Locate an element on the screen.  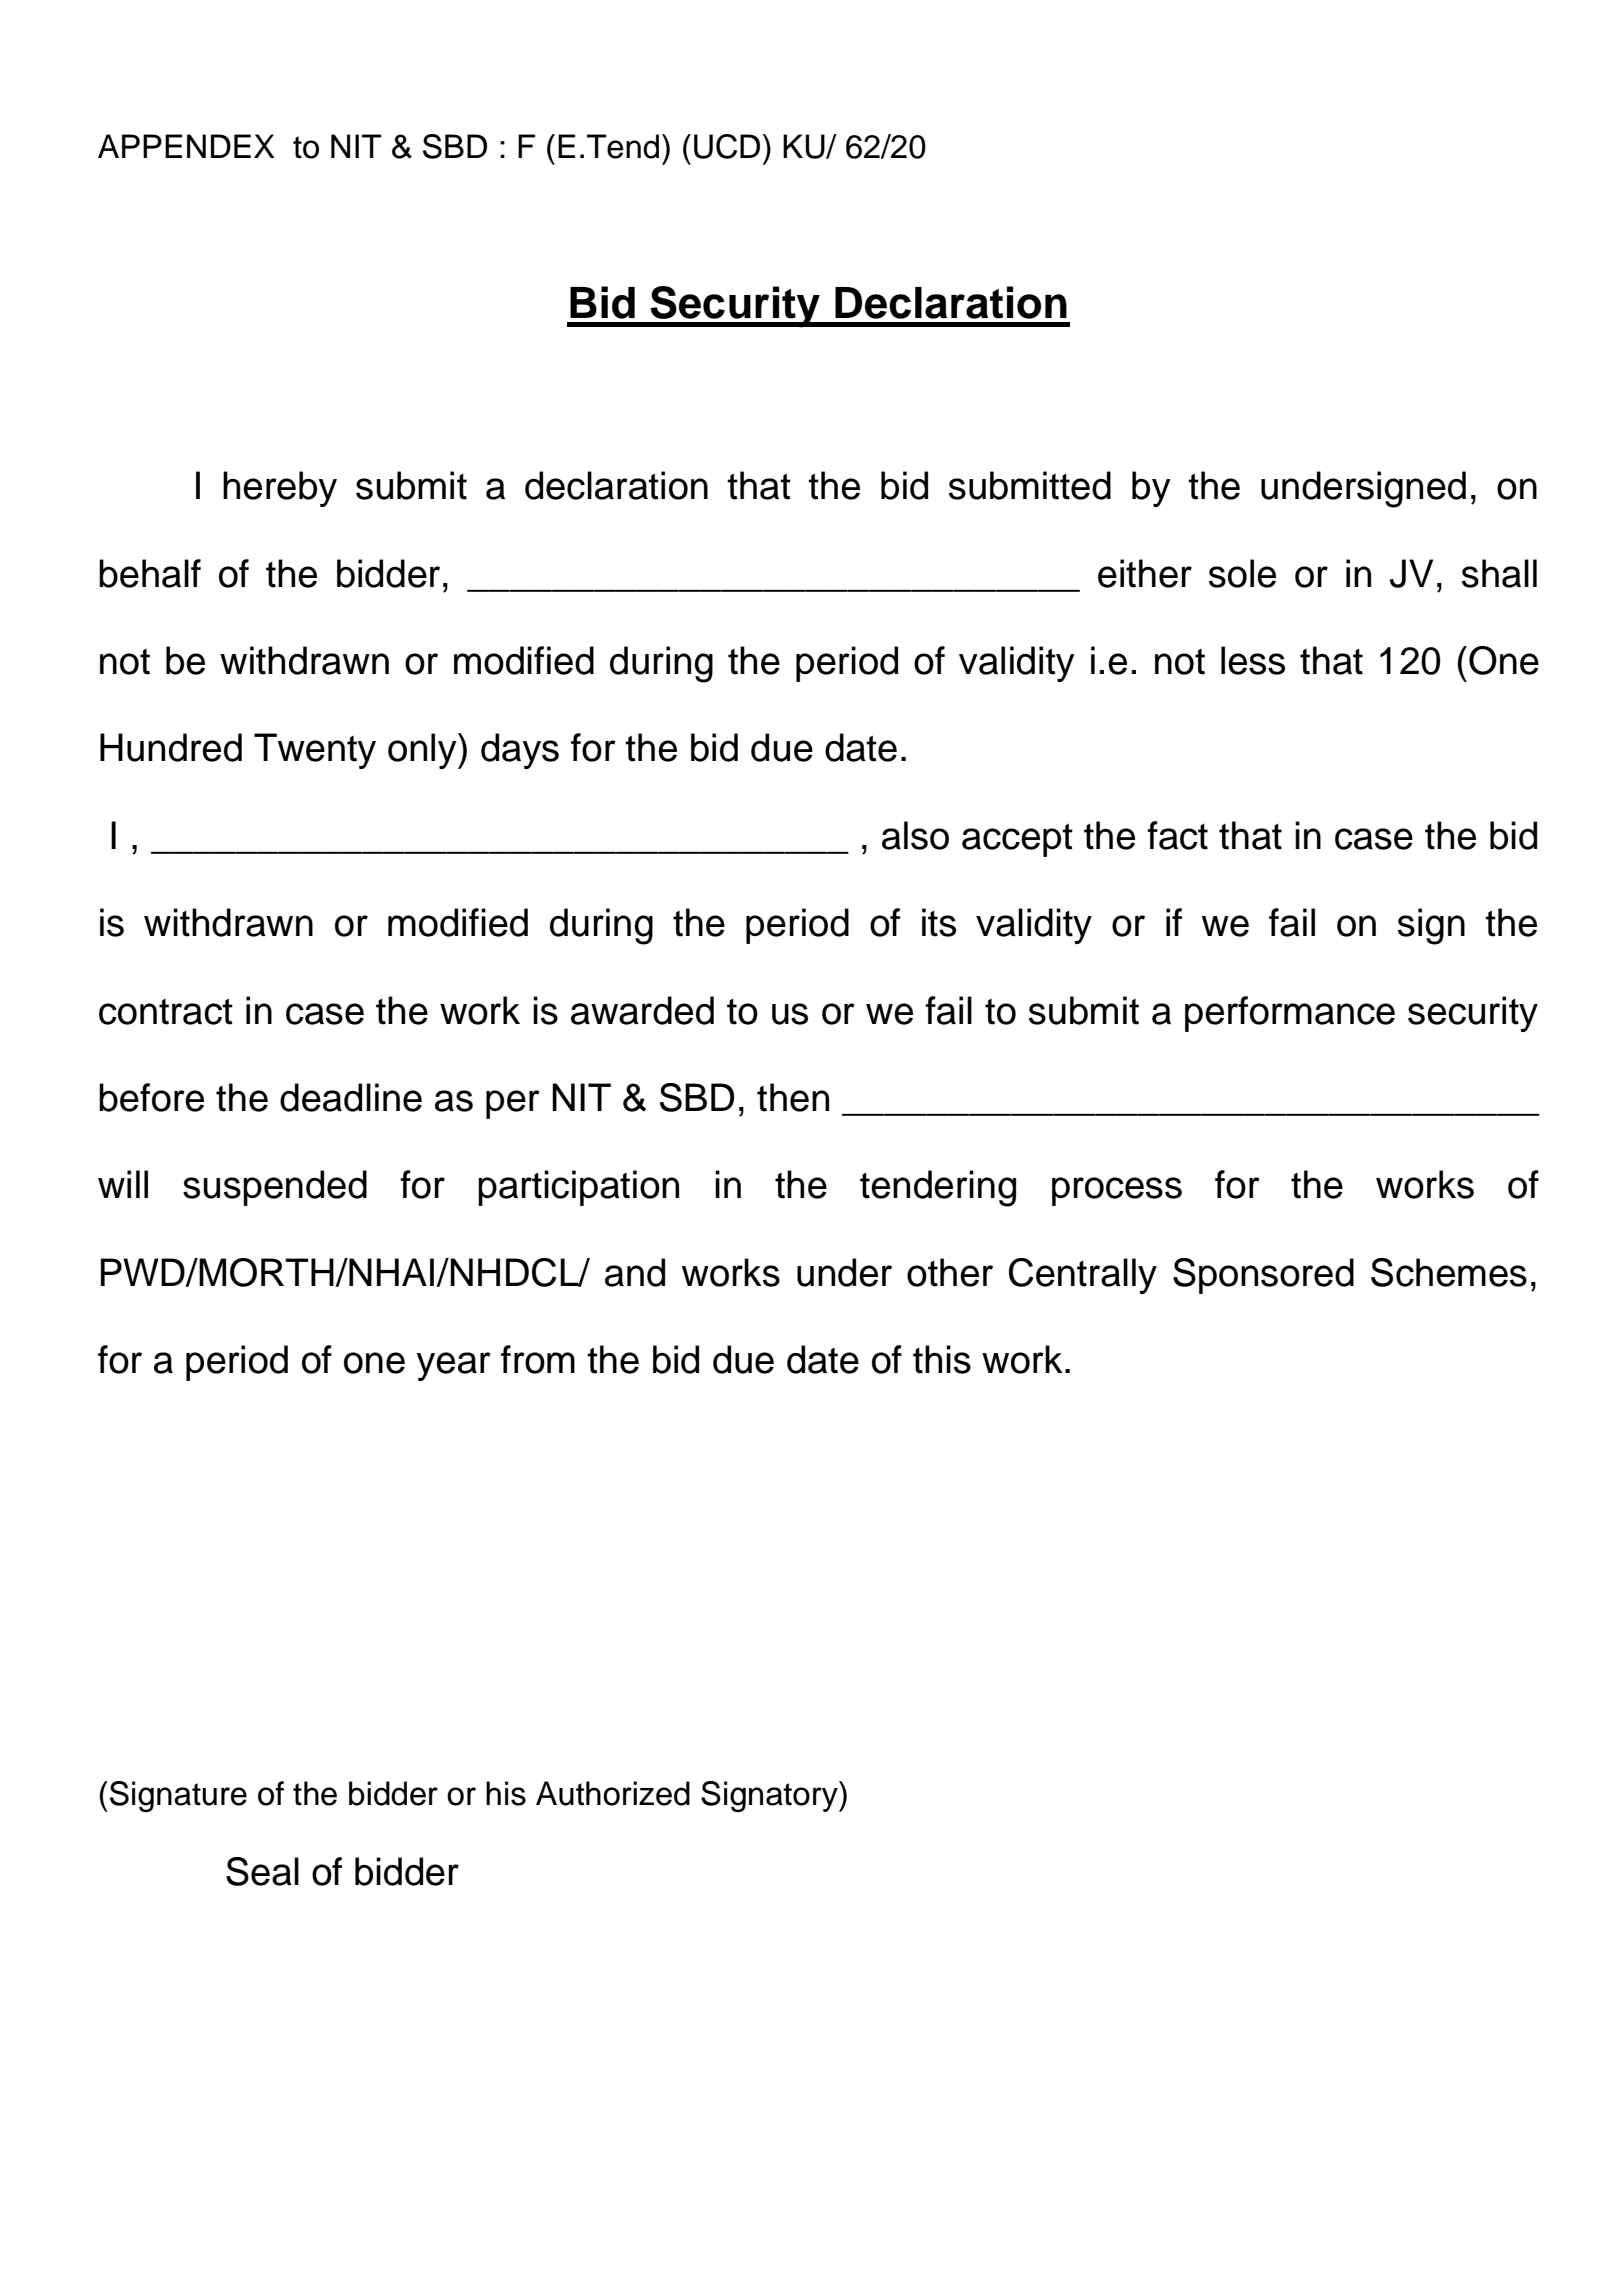
also is located at coordinates (915, 835).
